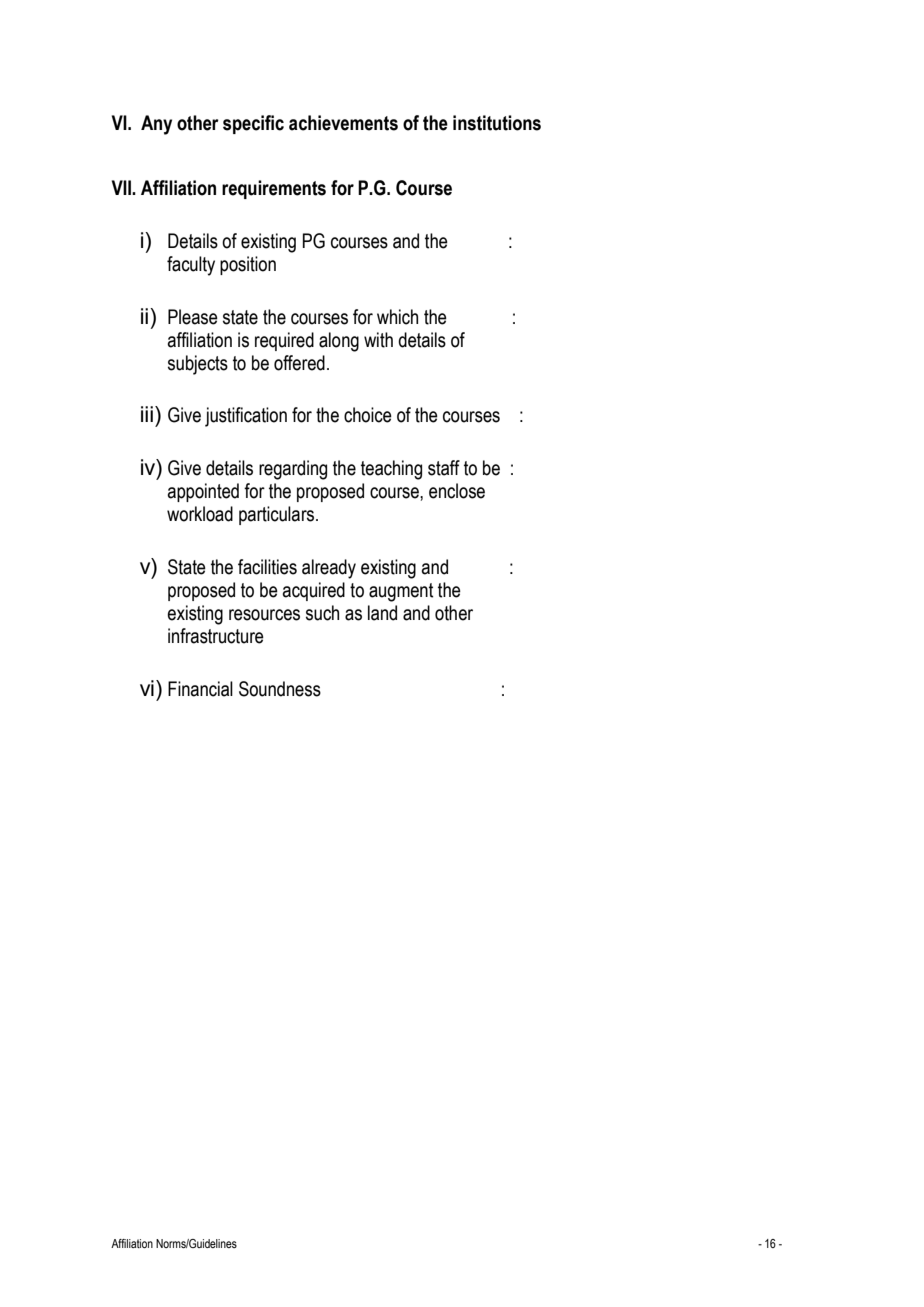 The height and width of the screenshot is (1307, 924). I want to click on appointed, so click(203, 492).
